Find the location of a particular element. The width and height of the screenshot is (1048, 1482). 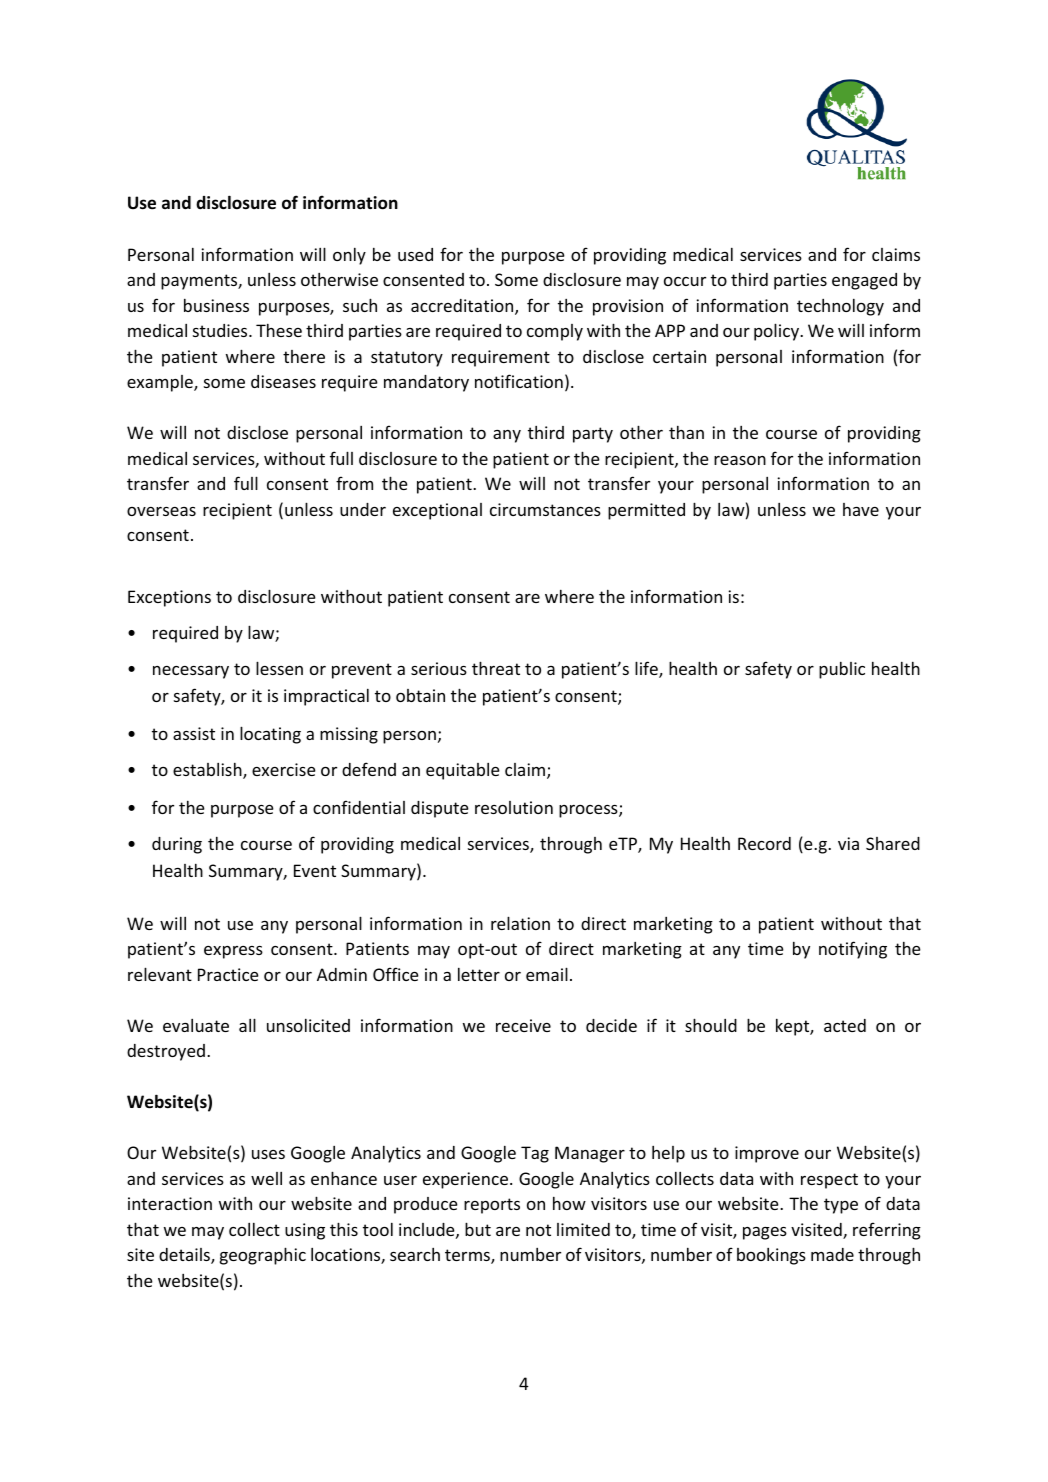

technology is located at coordinates (840, 307).
